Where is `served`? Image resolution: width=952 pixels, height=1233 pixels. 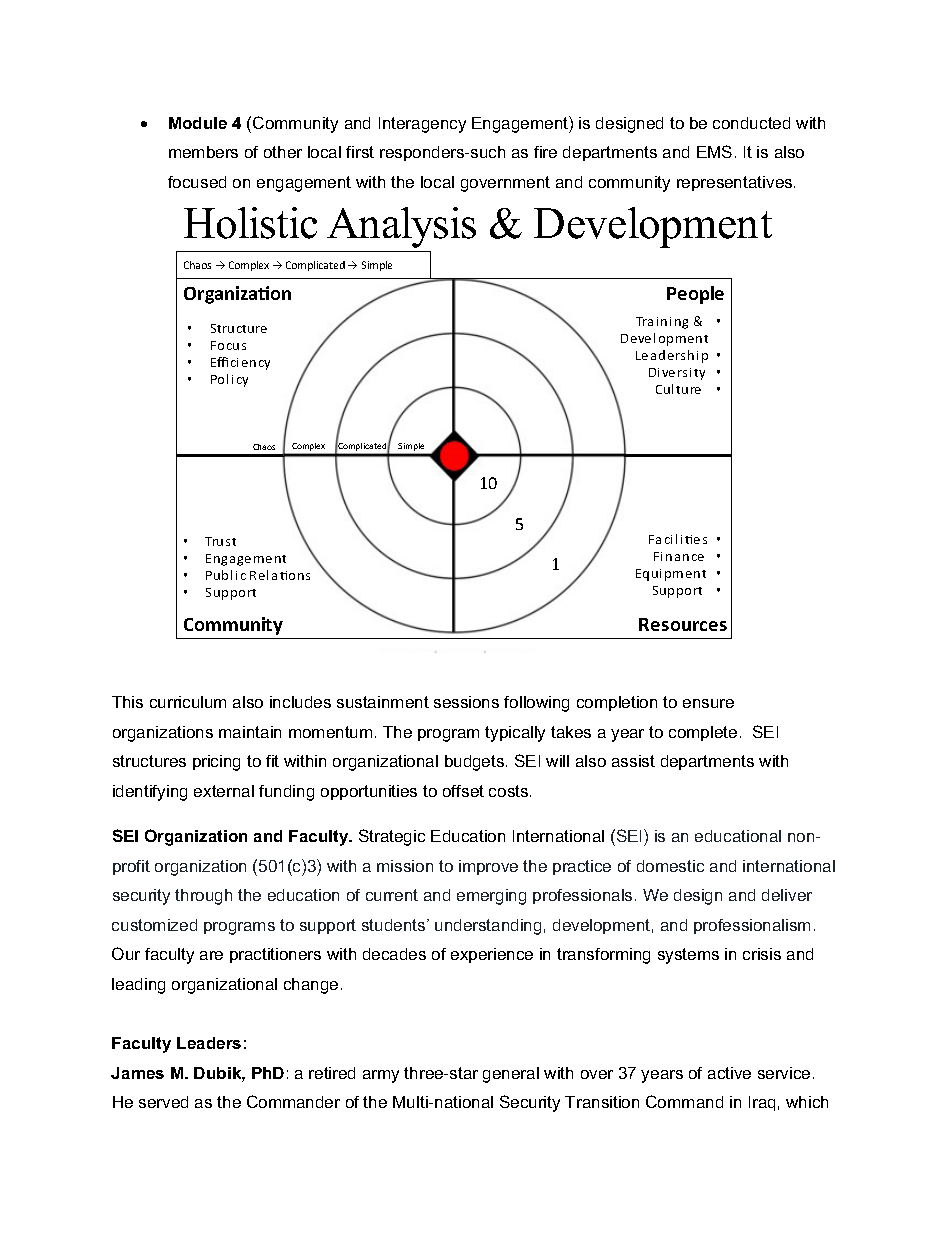
served is located at coordinates (163, 1102).
